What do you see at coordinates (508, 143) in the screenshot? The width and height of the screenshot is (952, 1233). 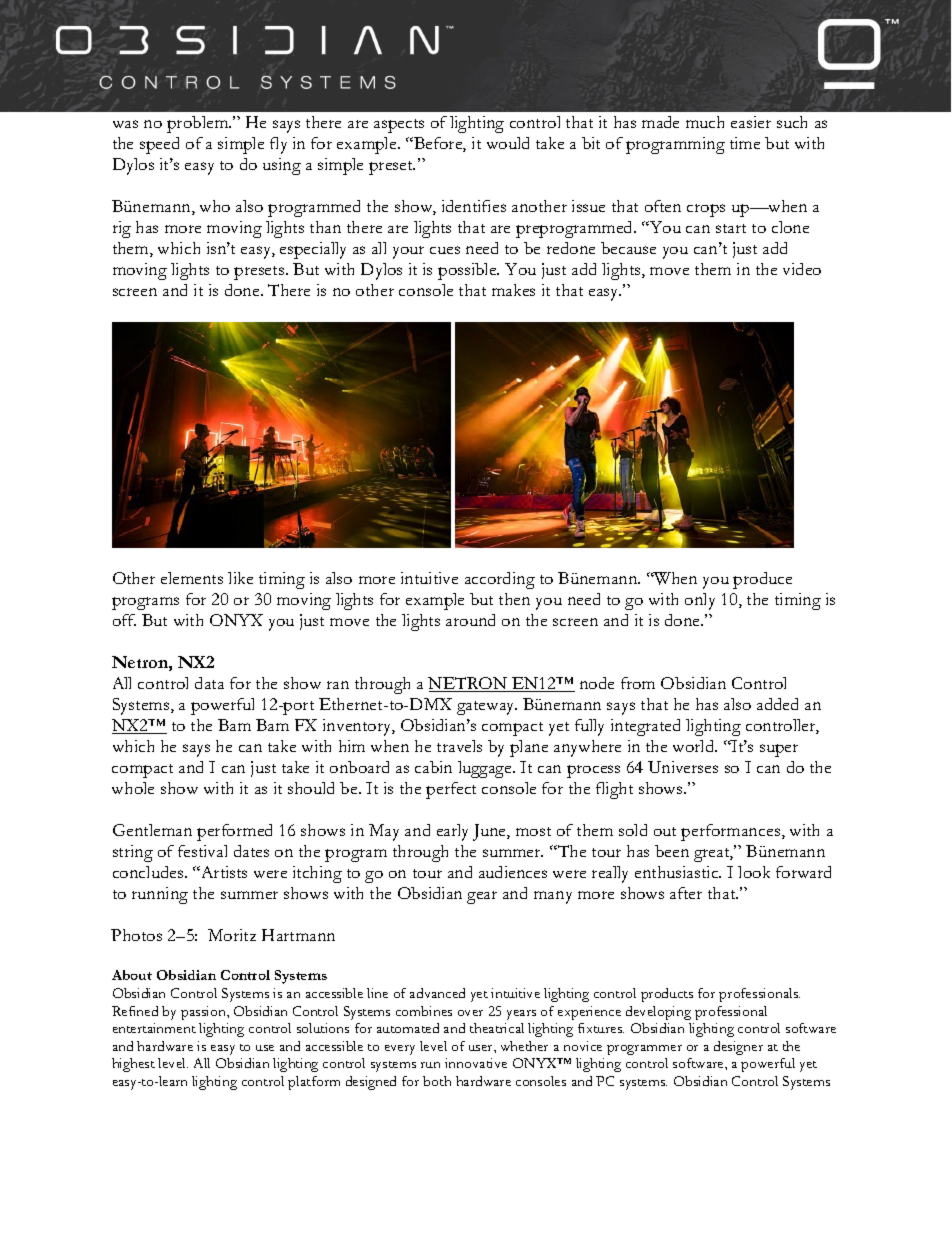 I see `would` at bounding box center [508, 143].
